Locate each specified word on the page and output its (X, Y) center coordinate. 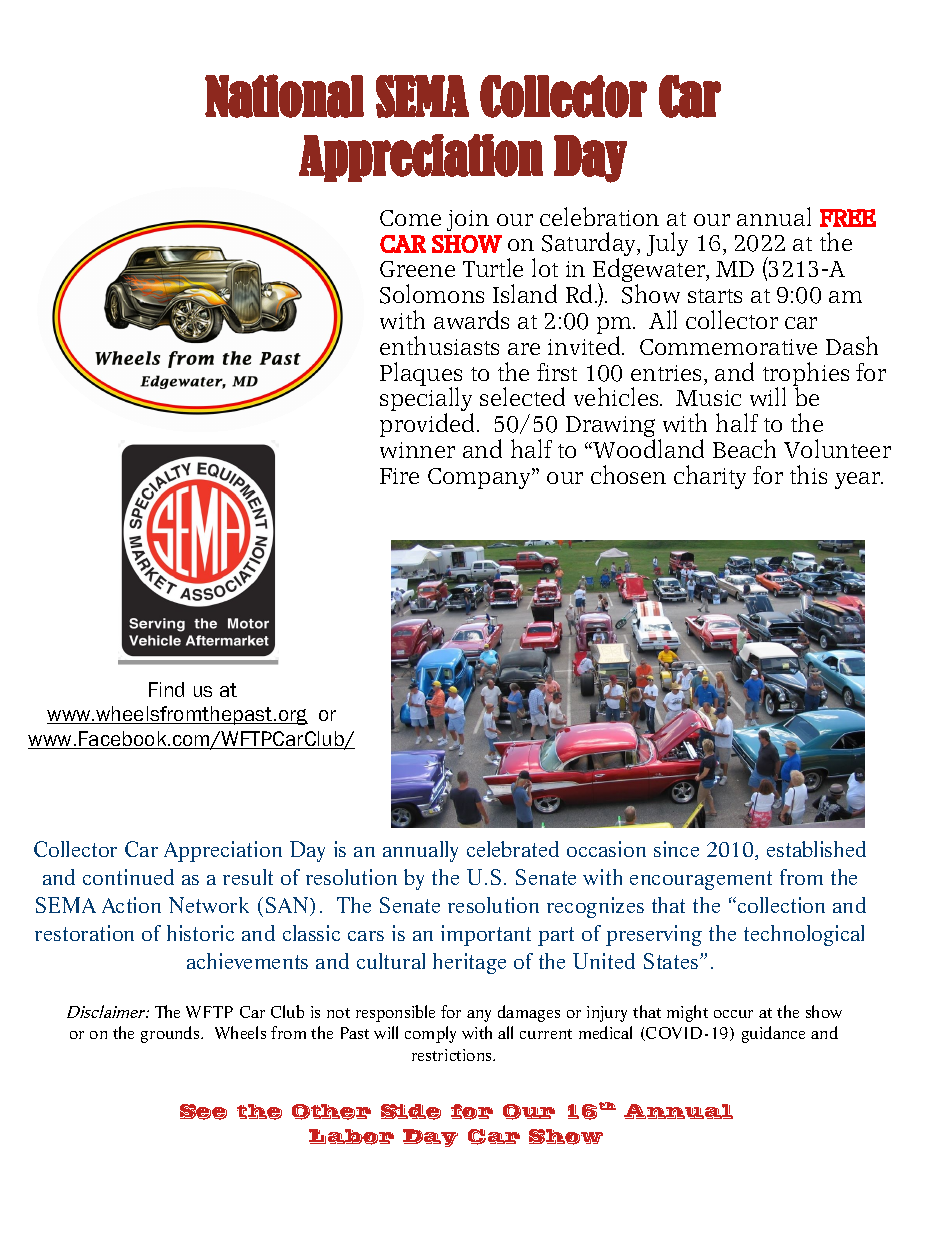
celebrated (513, 849)
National (284, 96)
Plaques (421, 375)
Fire (399, 476)
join (468, 220)
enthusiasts (439, 345)
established (816, 849)
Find (166, 689)
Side (411, 1112)
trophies (806, 375)
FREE (848, 218)
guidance (773, 1034)
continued (128, 877)
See (203, 1112)
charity (710, 477)
